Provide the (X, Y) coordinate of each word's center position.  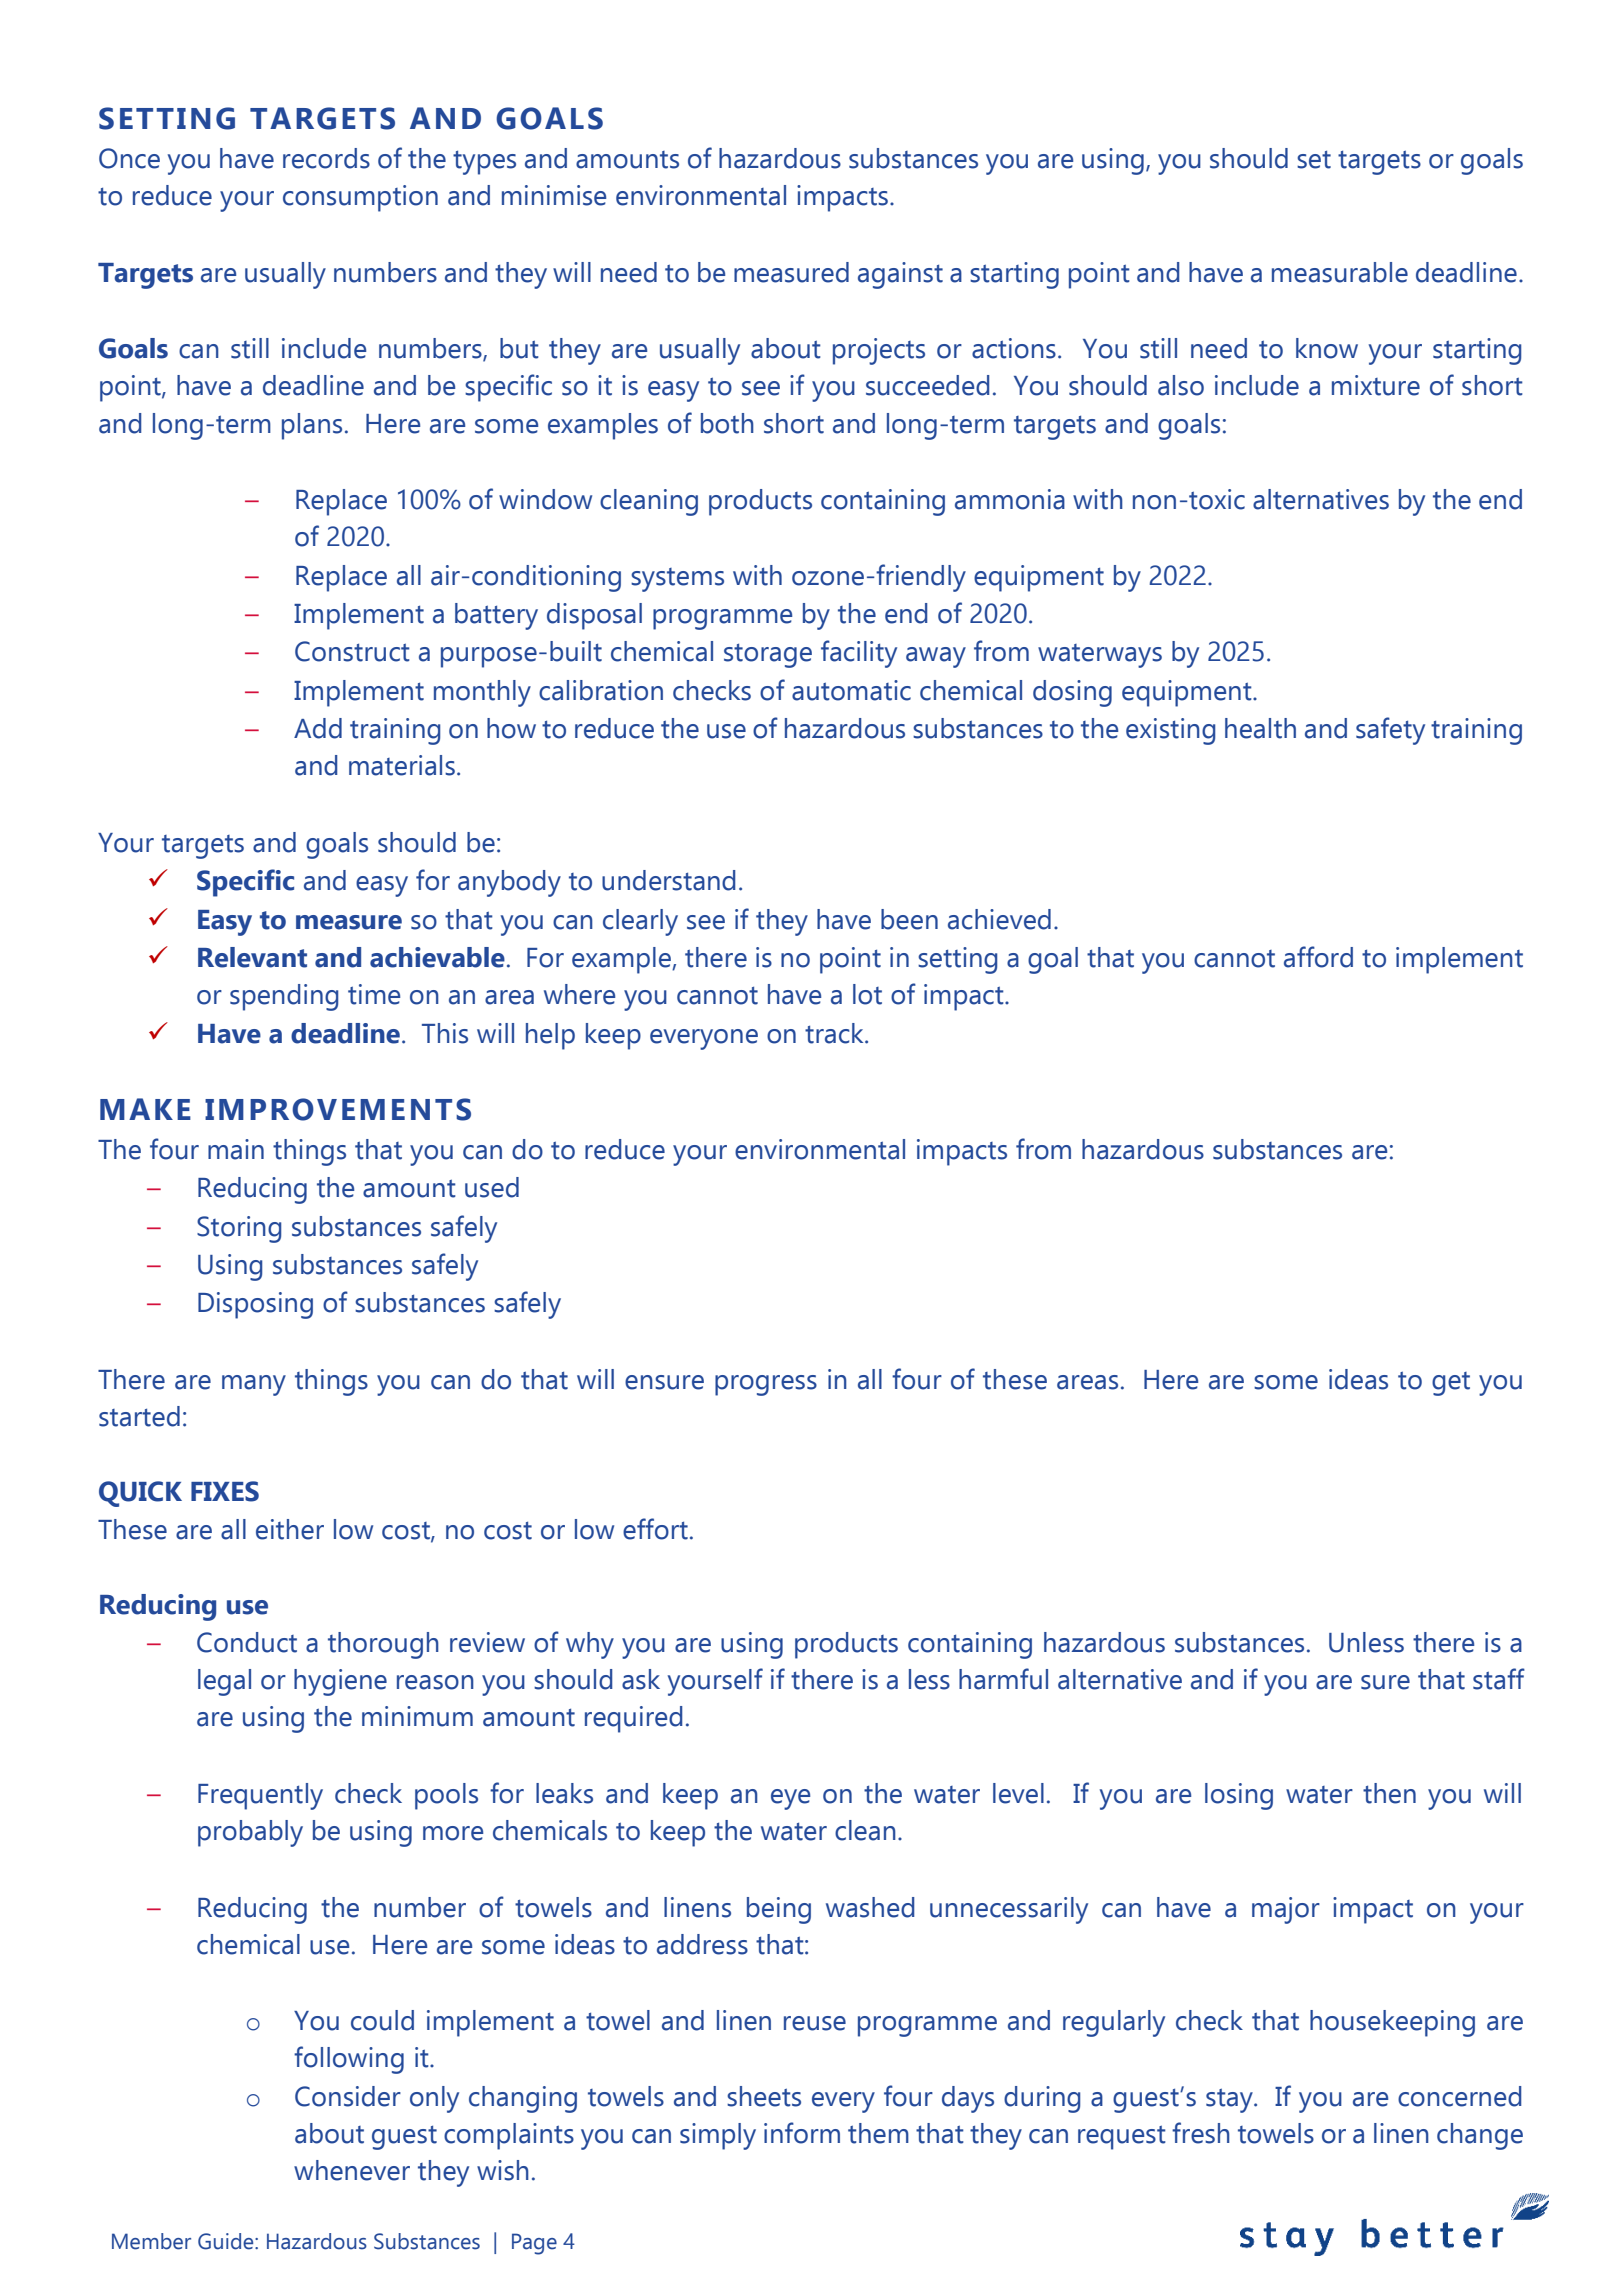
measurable (1340, 272)
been (909, 919)
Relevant (252, 957)
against (900, 275)
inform (802, 2133)
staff (1499, 1679)
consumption (360, 198)
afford (1318, 957)
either (290, 1529)
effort (655, 1529)
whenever (352, 2170)
